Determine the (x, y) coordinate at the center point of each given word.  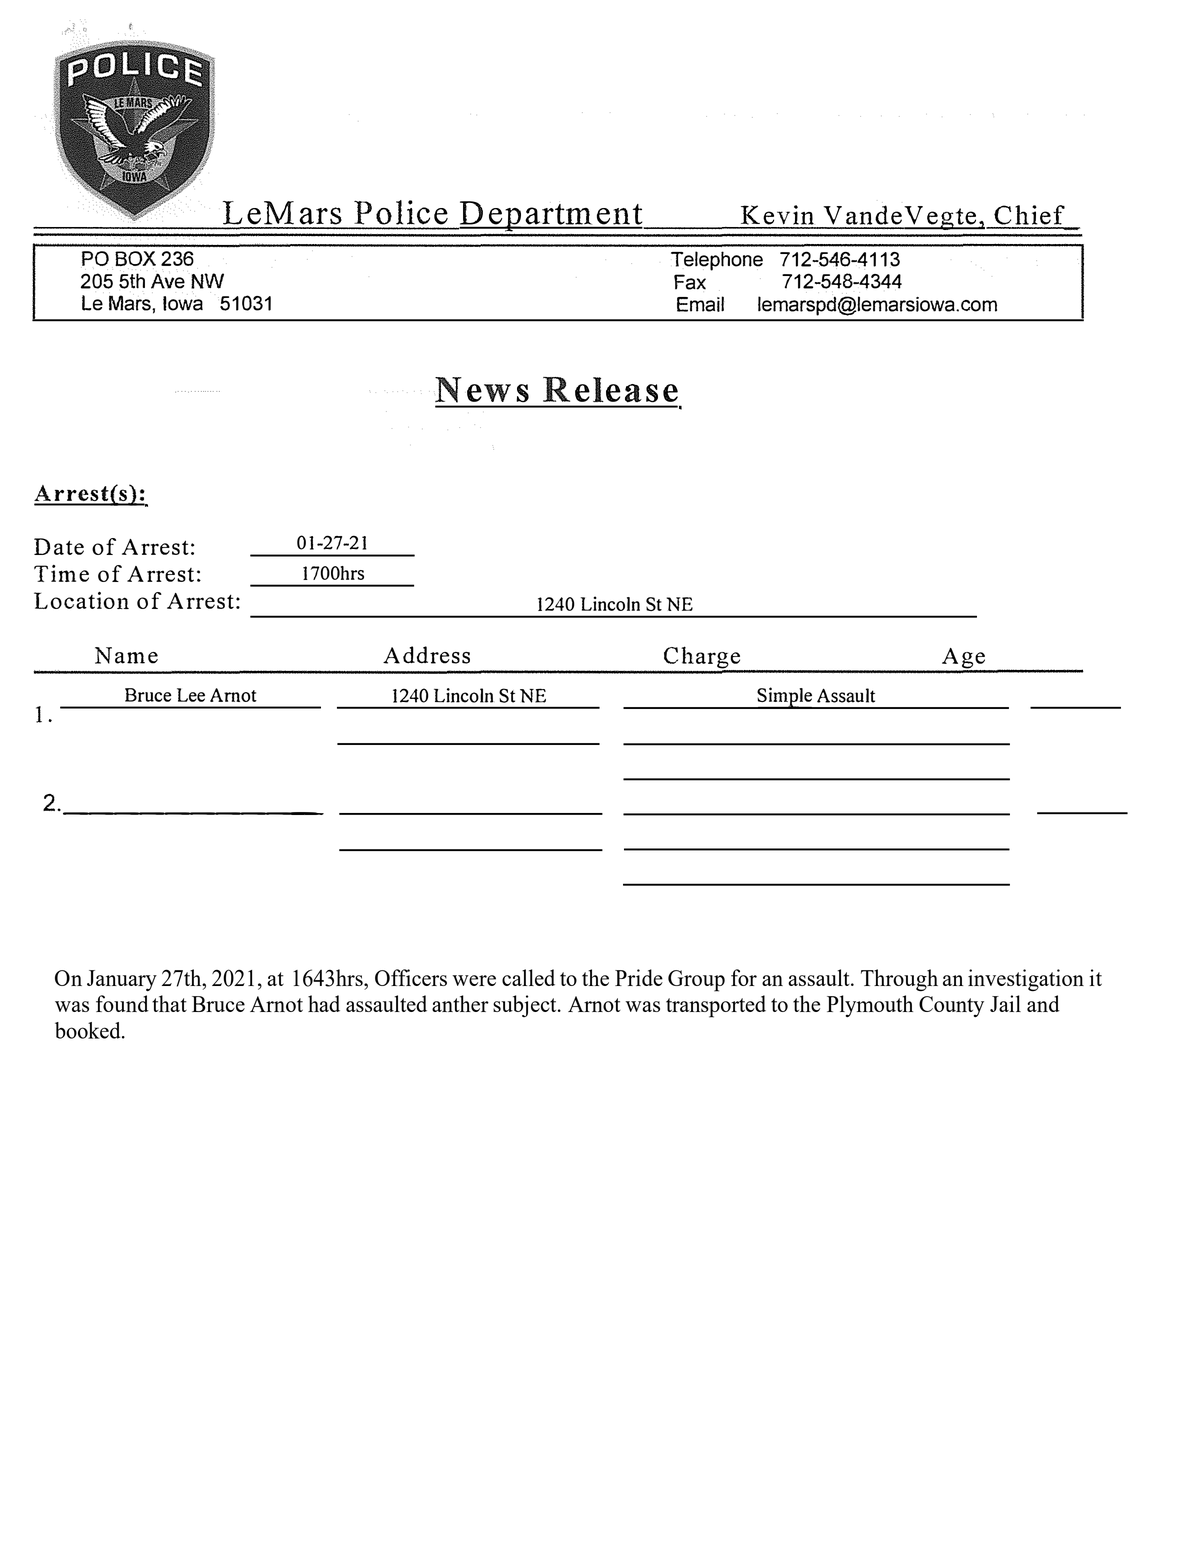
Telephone (717, 261)
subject (526, 1006)
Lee (191, 695)
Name (126, 655)
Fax (690, 282)
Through (899, 980)
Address (426, 655)
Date (59, 546)
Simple (785, 698)
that (169, 1003)
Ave (168, 281)
